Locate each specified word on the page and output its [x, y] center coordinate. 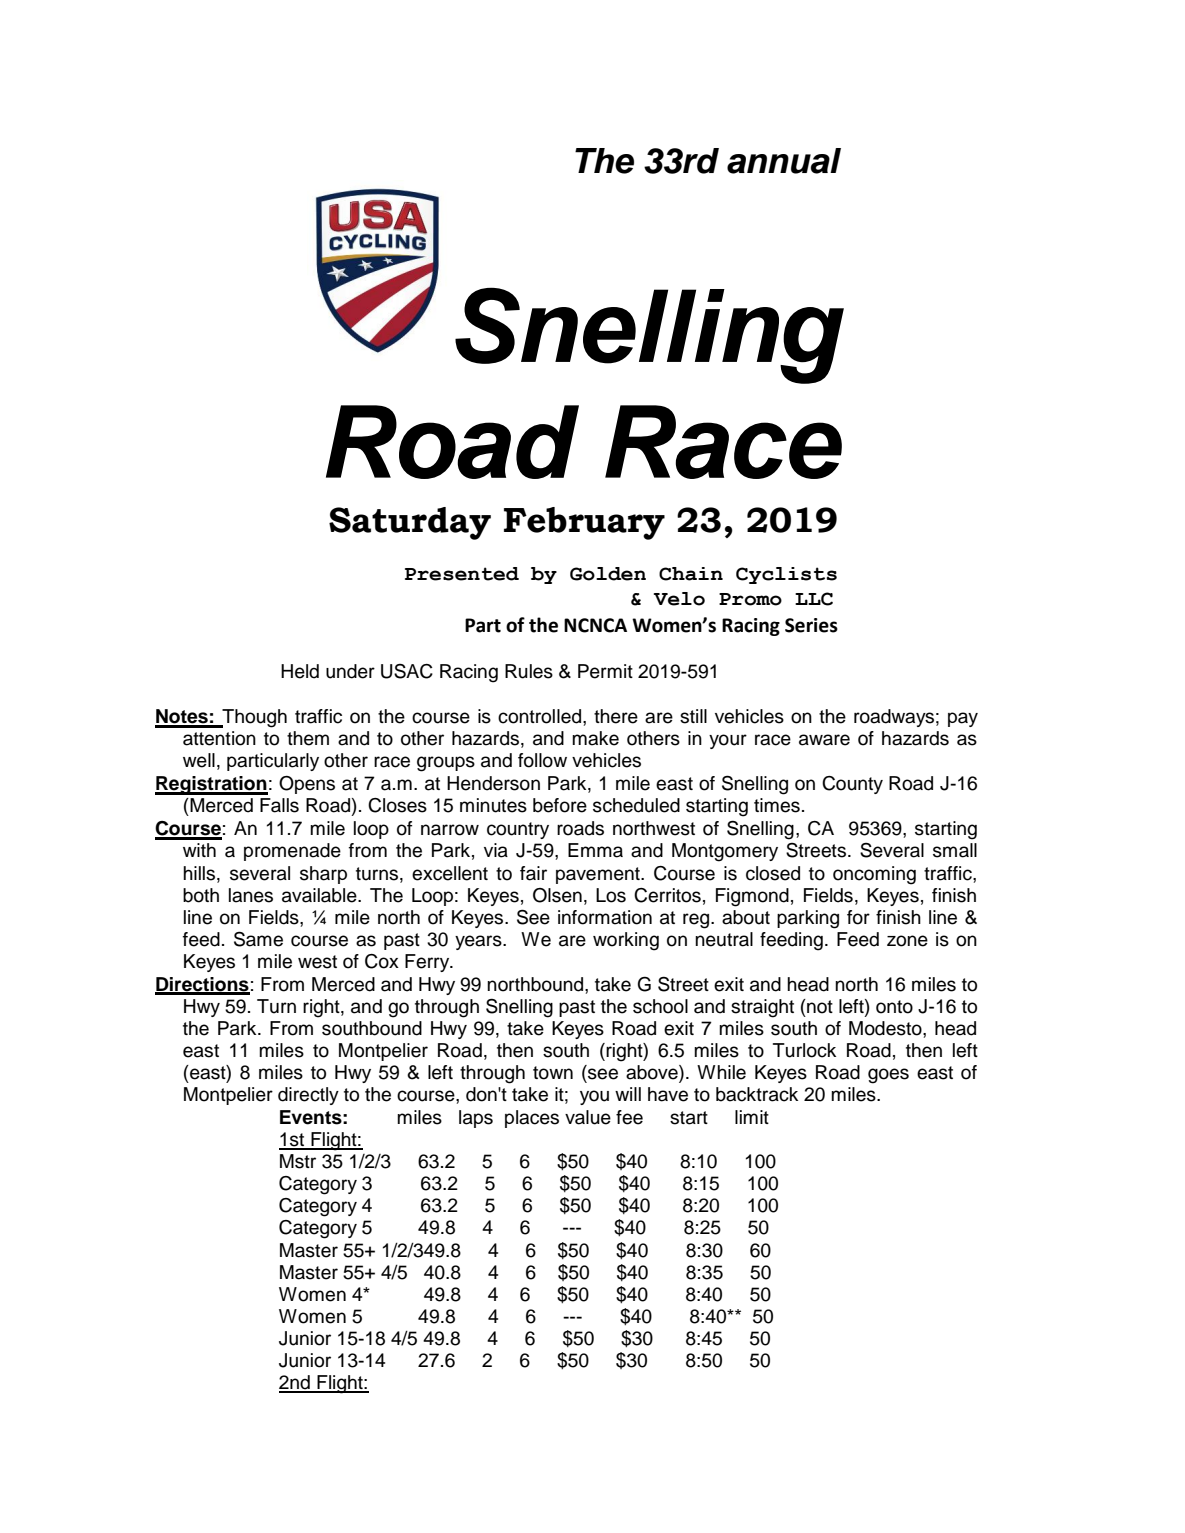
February [584, 523]
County [852, 785]
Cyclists [786, 575]
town [553, 1073]
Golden [608, 574]
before [560, 805]
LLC [814, 599]
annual [784, 161]
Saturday [410, 523]
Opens [307, 785]
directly [308, 1096]
